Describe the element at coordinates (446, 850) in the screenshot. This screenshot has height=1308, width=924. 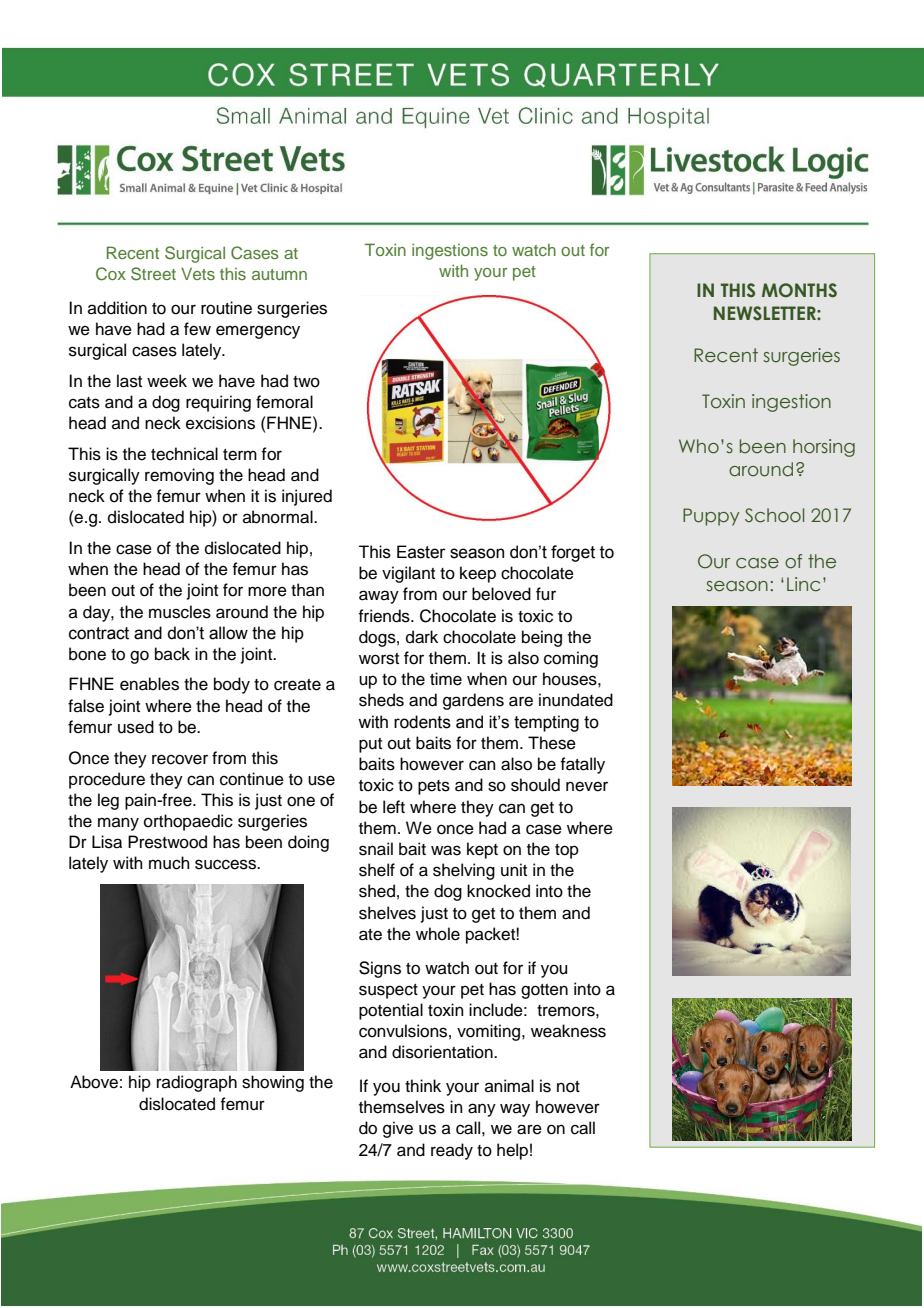
I see `was` at that location.
